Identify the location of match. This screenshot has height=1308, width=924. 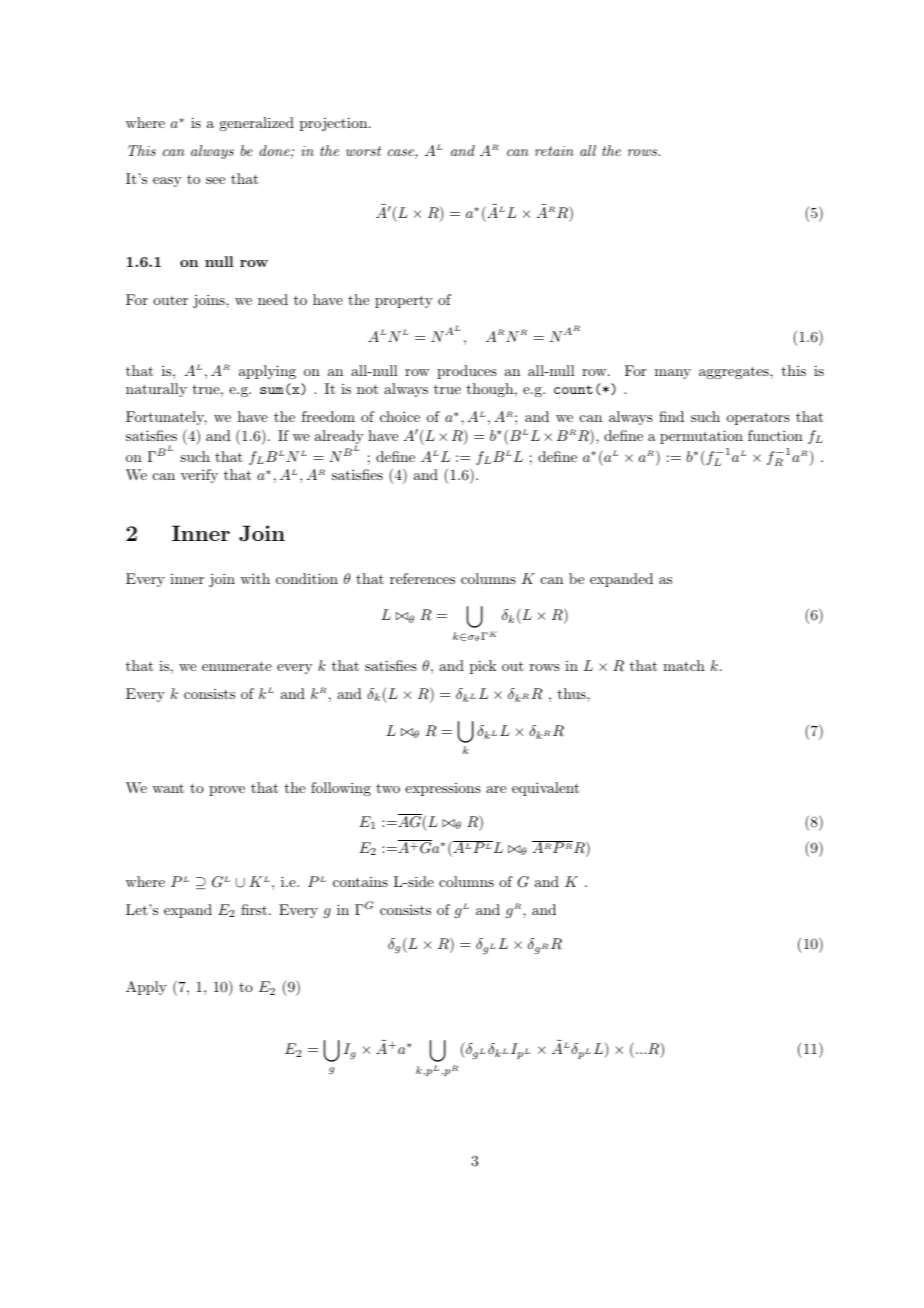
(684, 665).
